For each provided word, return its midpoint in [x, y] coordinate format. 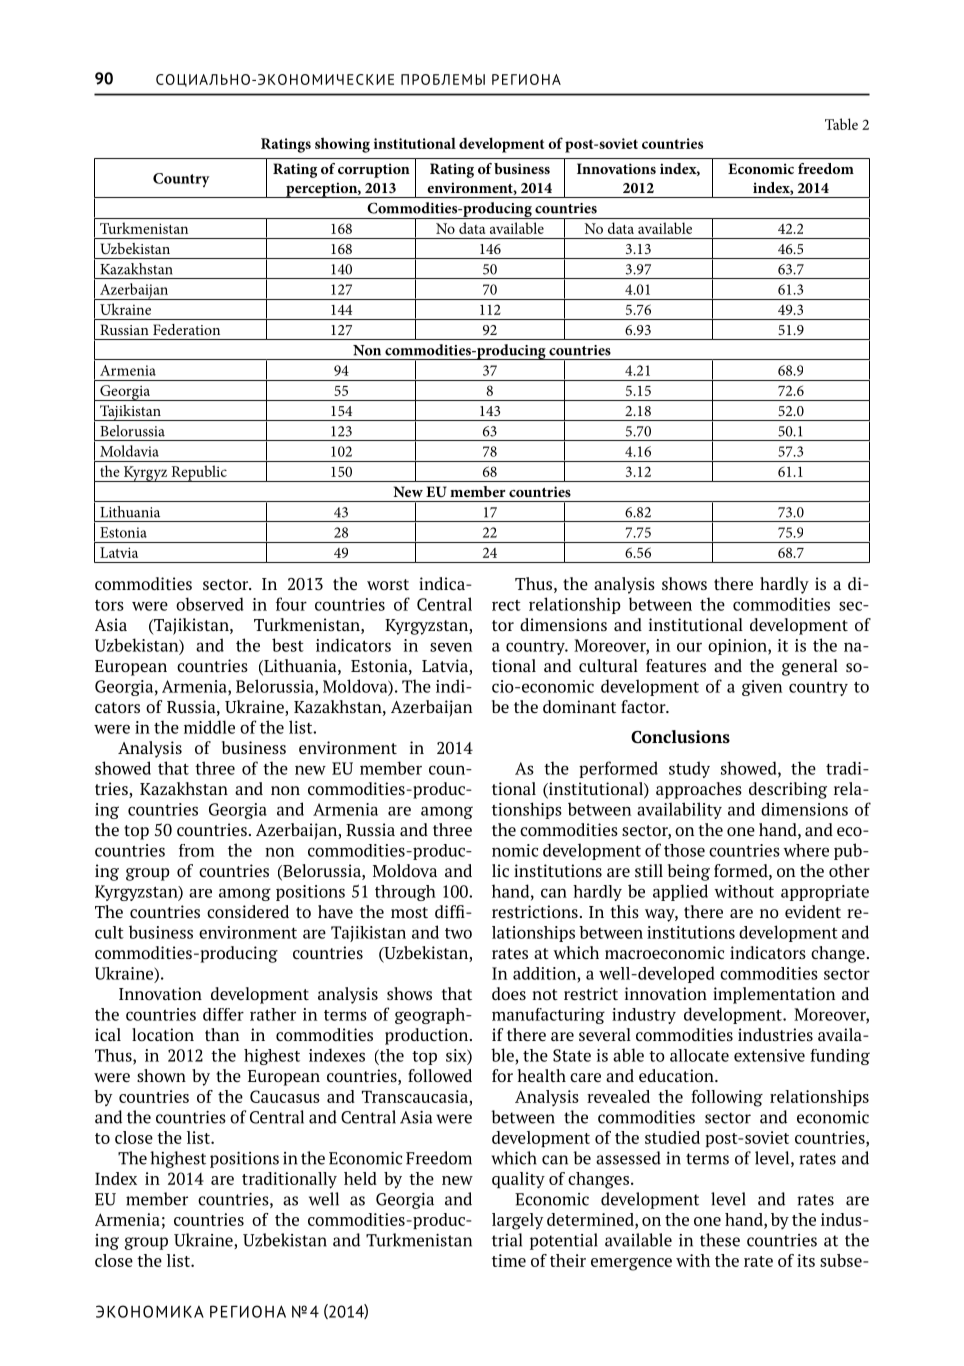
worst [388, 584]
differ [223, 1014]
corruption [374, 170]
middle [209, 727]
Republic [199, 473]
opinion [738, 647]
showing [342, 145]
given [762, 688]
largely [517, 1221]
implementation [774, 995]
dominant [579, 706]
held [360, 1178]
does [509, 993]
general [810, 667]
